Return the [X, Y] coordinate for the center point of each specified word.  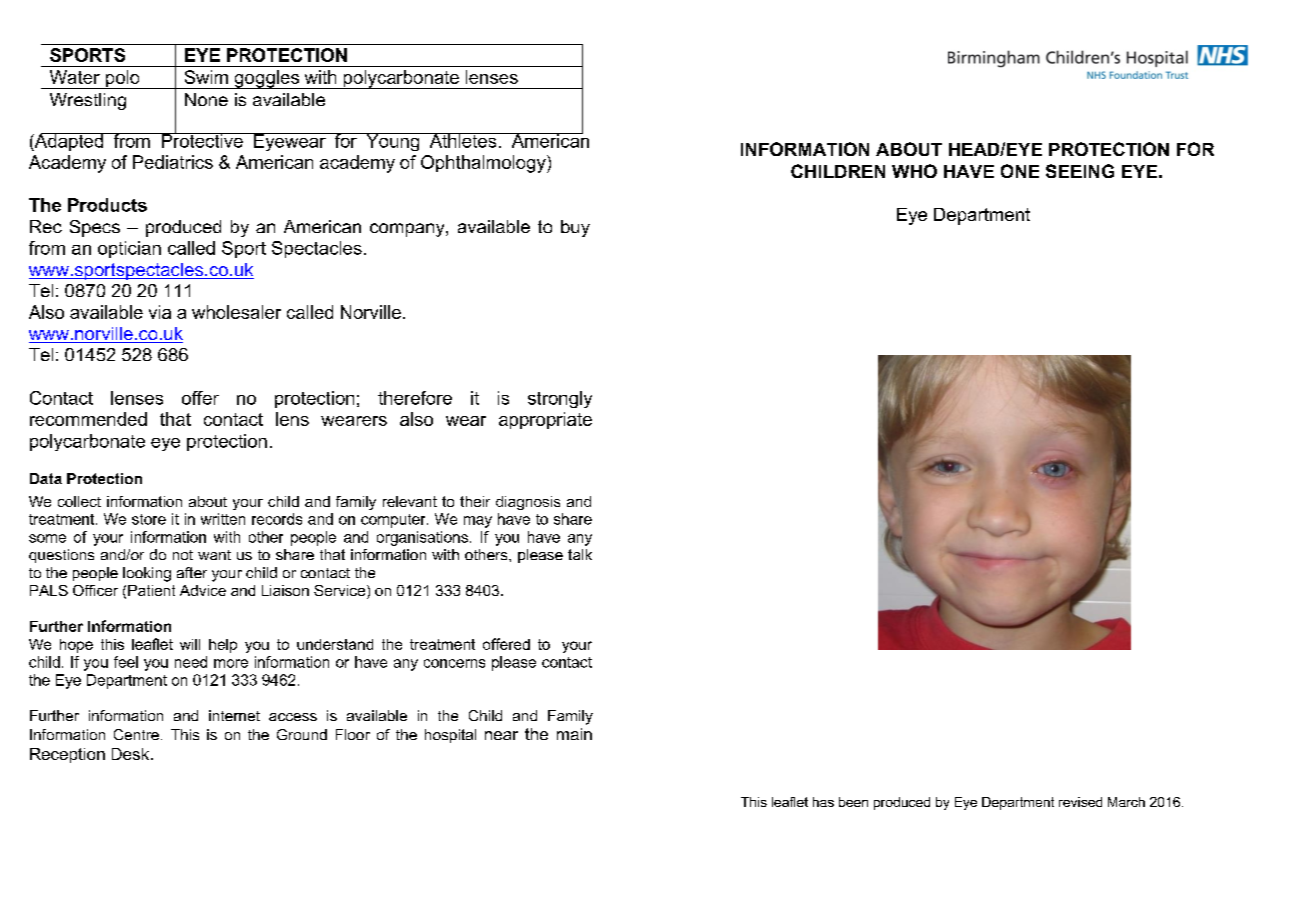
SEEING [1080, 171]
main [574, 734]
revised [1080, 802]
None [206, 99]
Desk [132, 754]
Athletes [463, 140]
